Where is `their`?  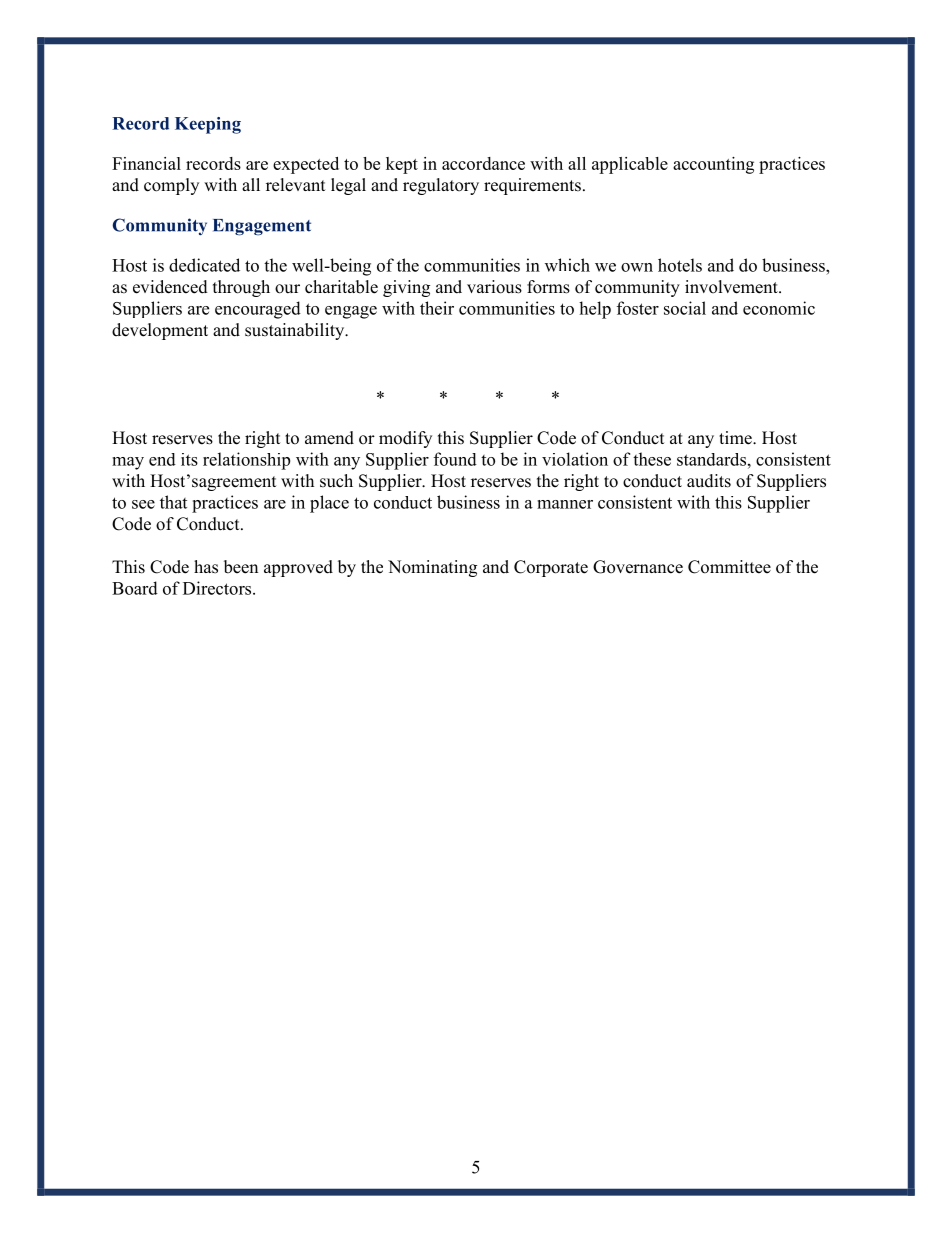 their is located at coordinates (437, 308).
